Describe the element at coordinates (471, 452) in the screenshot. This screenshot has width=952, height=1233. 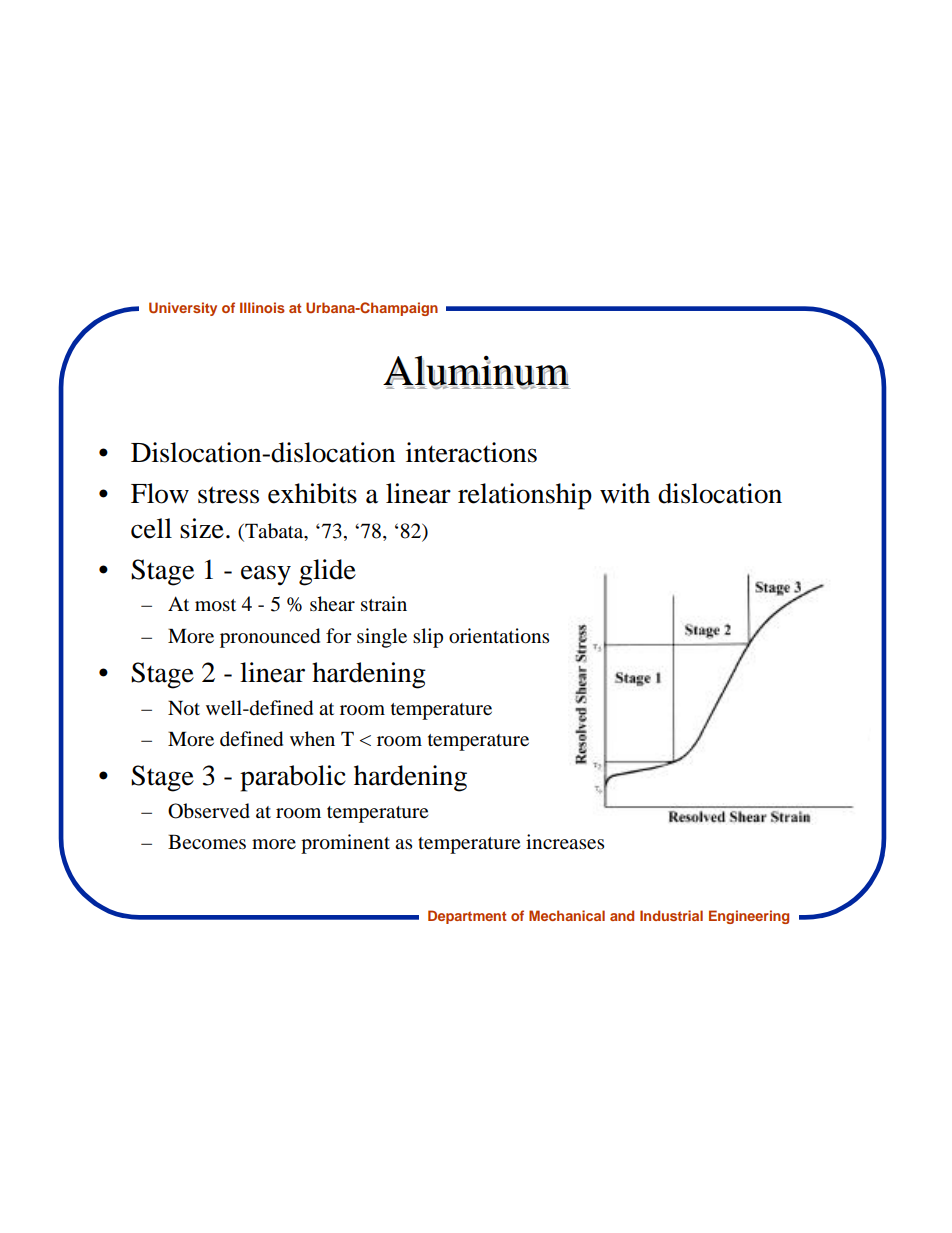
I see `interactions` at that location.
